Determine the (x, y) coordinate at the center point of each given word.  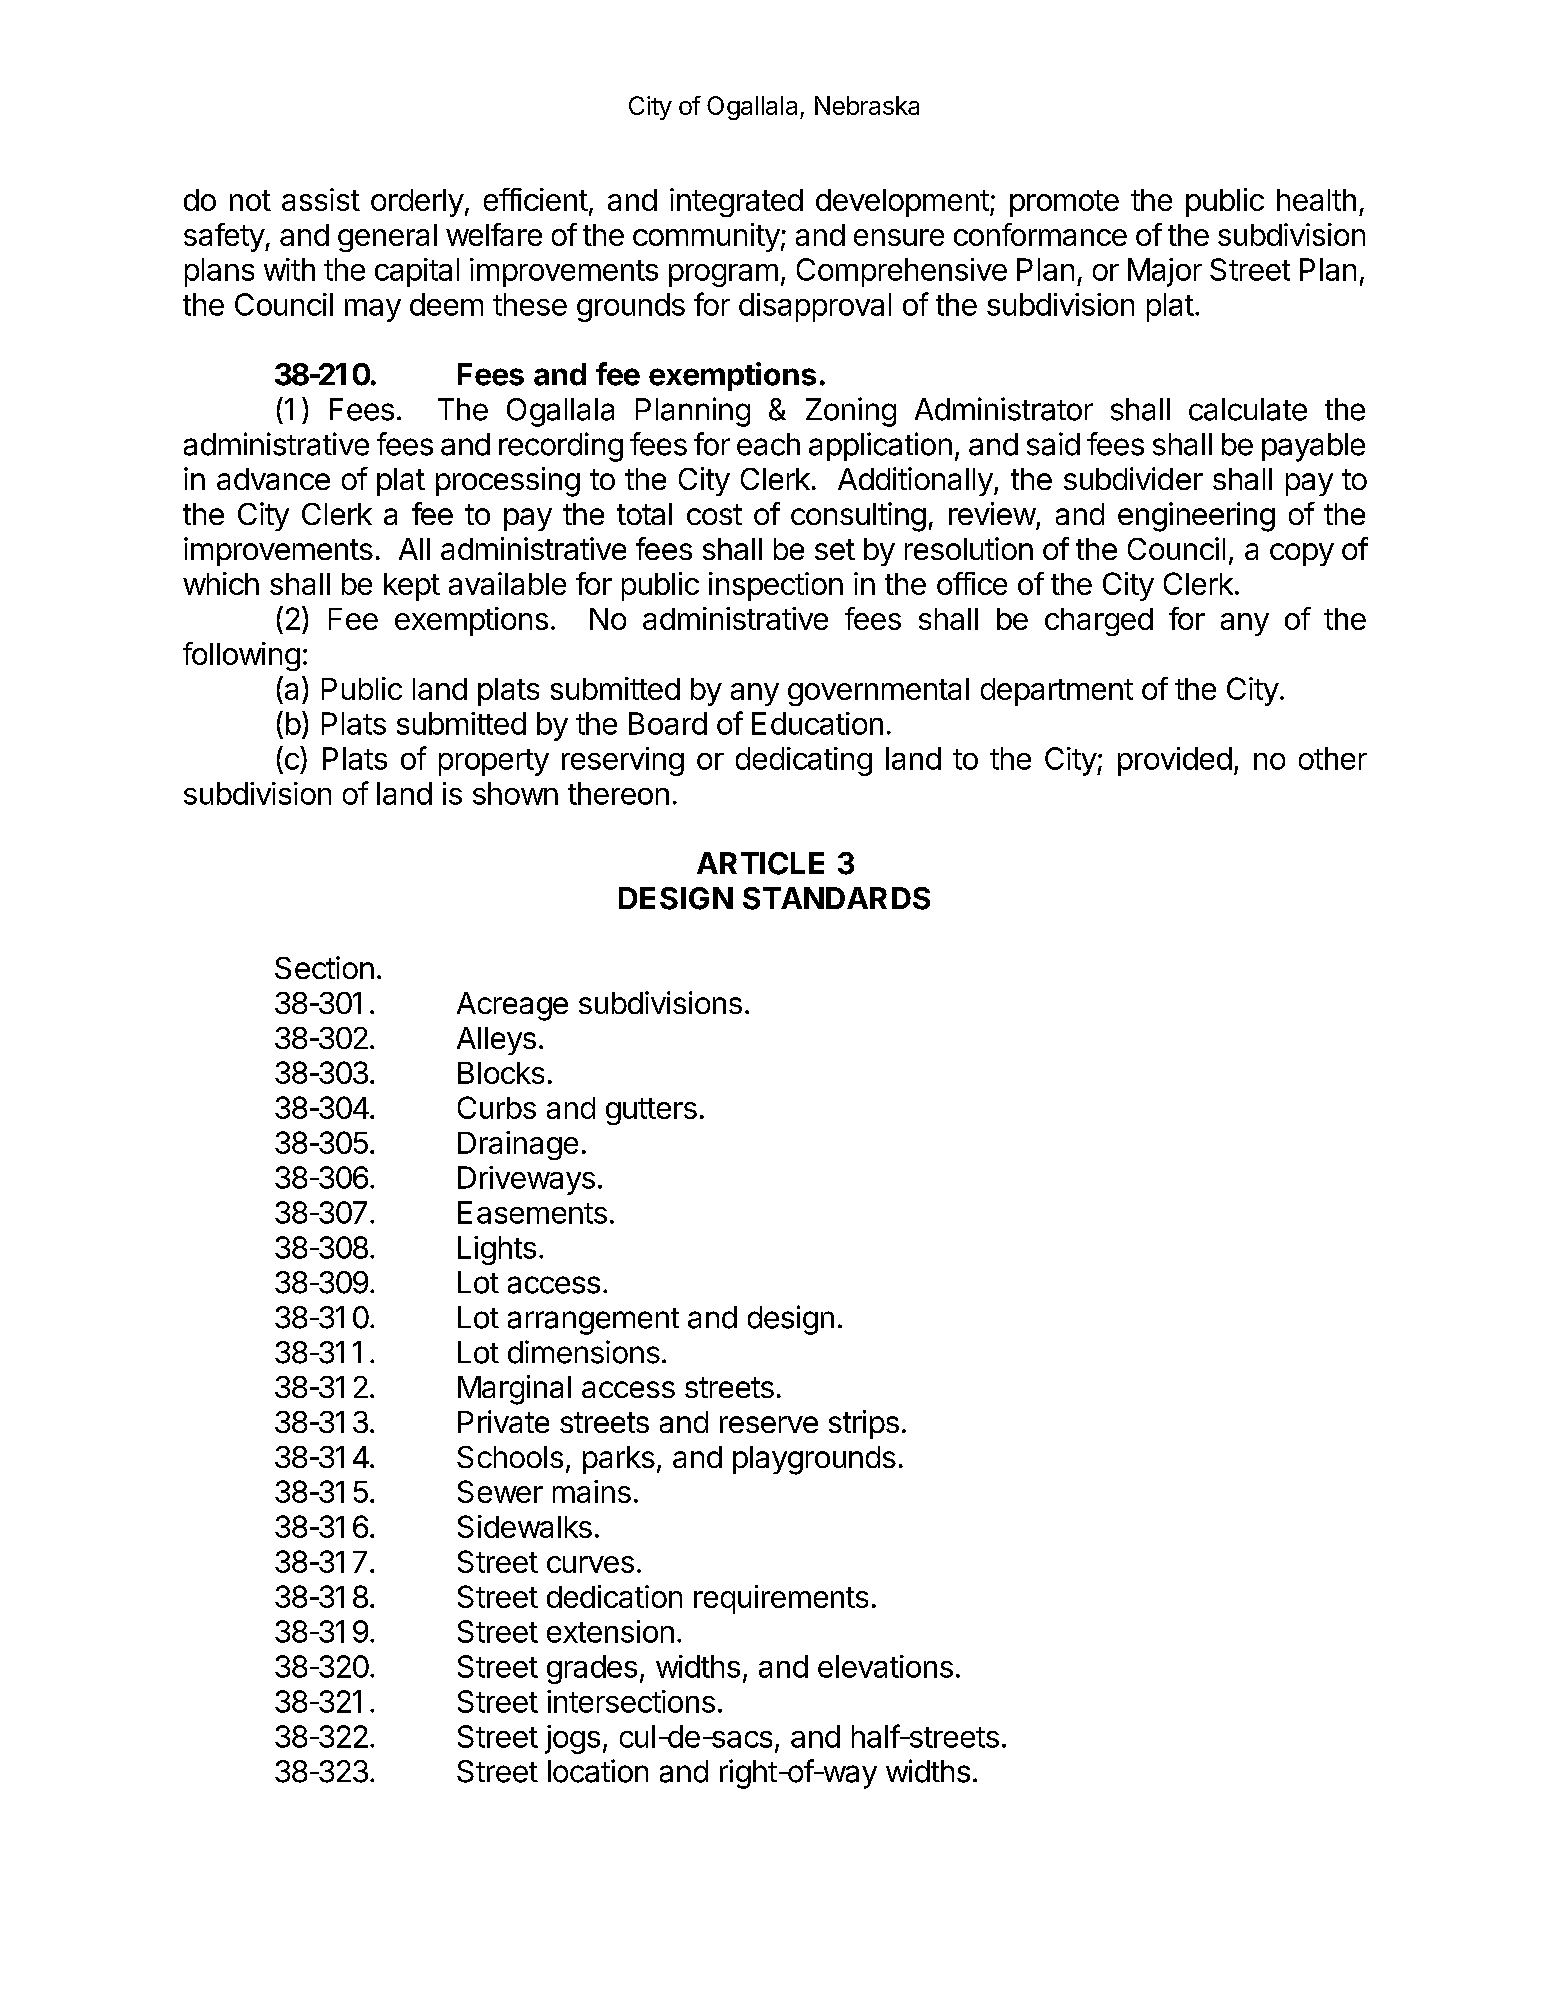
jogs (572, 1739)
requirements (781, 1599)
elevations (885, 1666)
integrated (736, 202)
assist (321, 199)
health (1316, 200)
